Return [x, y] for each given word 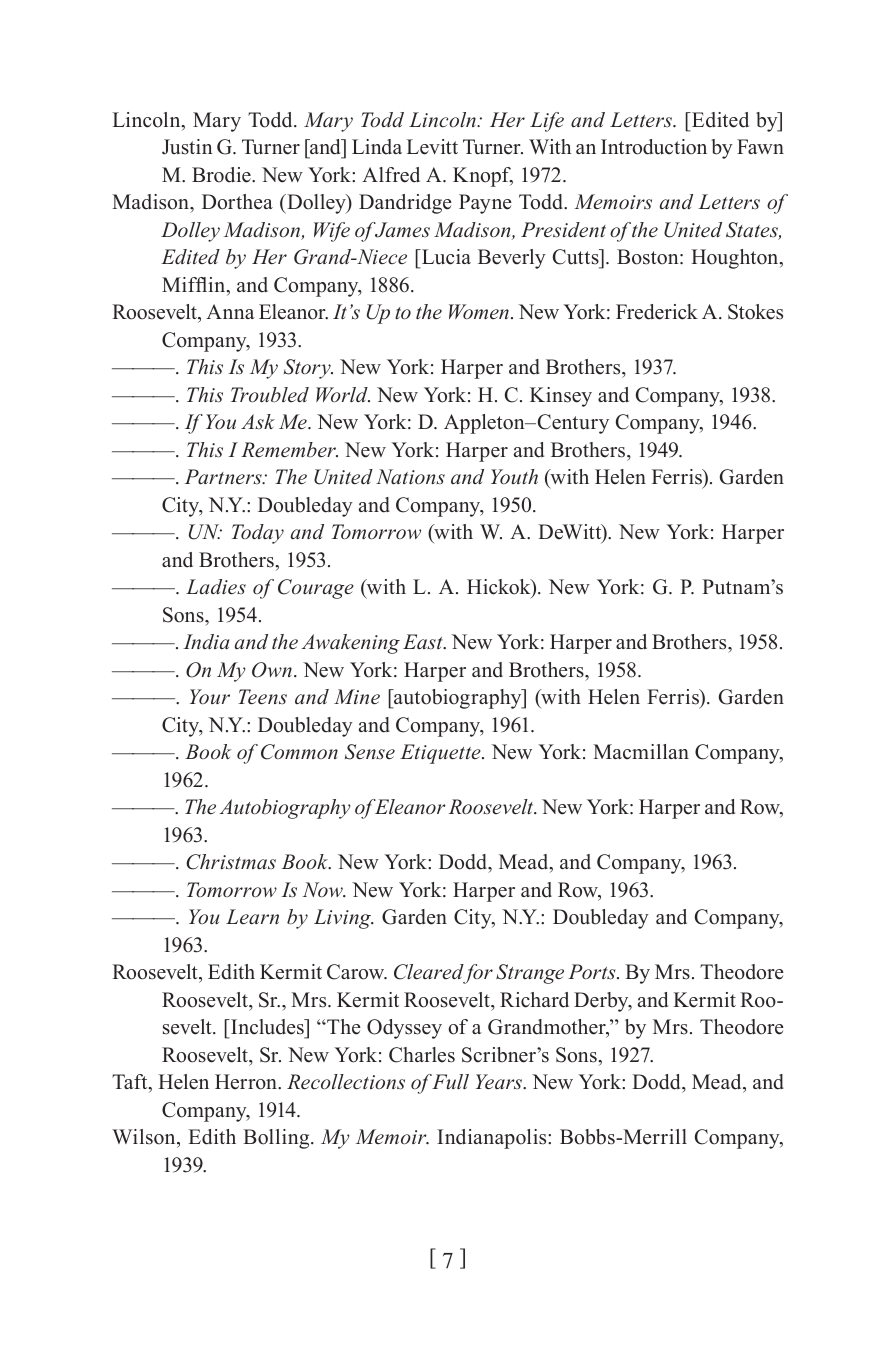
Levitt [432, 147]
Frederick [657, 312]
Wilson [145, 1138]
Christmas [231, 862]
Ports [593, 972]
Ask [258, 421]
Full [450, 1081]
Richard [534, 1000]
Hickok [500, 588]
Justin [187, 147]
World [343, 394]
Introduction [654, 147]
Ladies [216, 587]
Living [344, 919]
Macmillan [641, 752]
